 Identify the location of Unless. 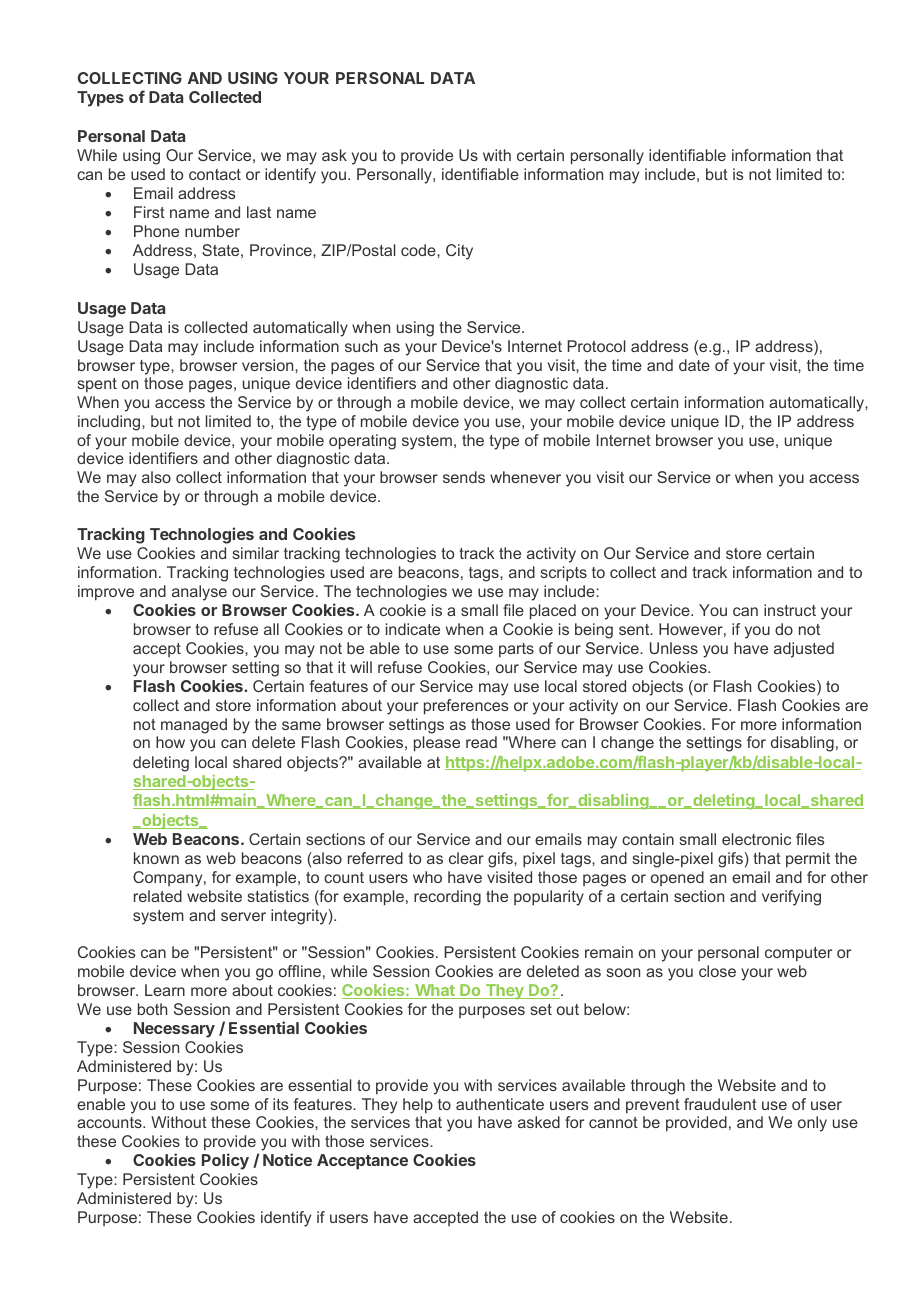
(674, 648).
